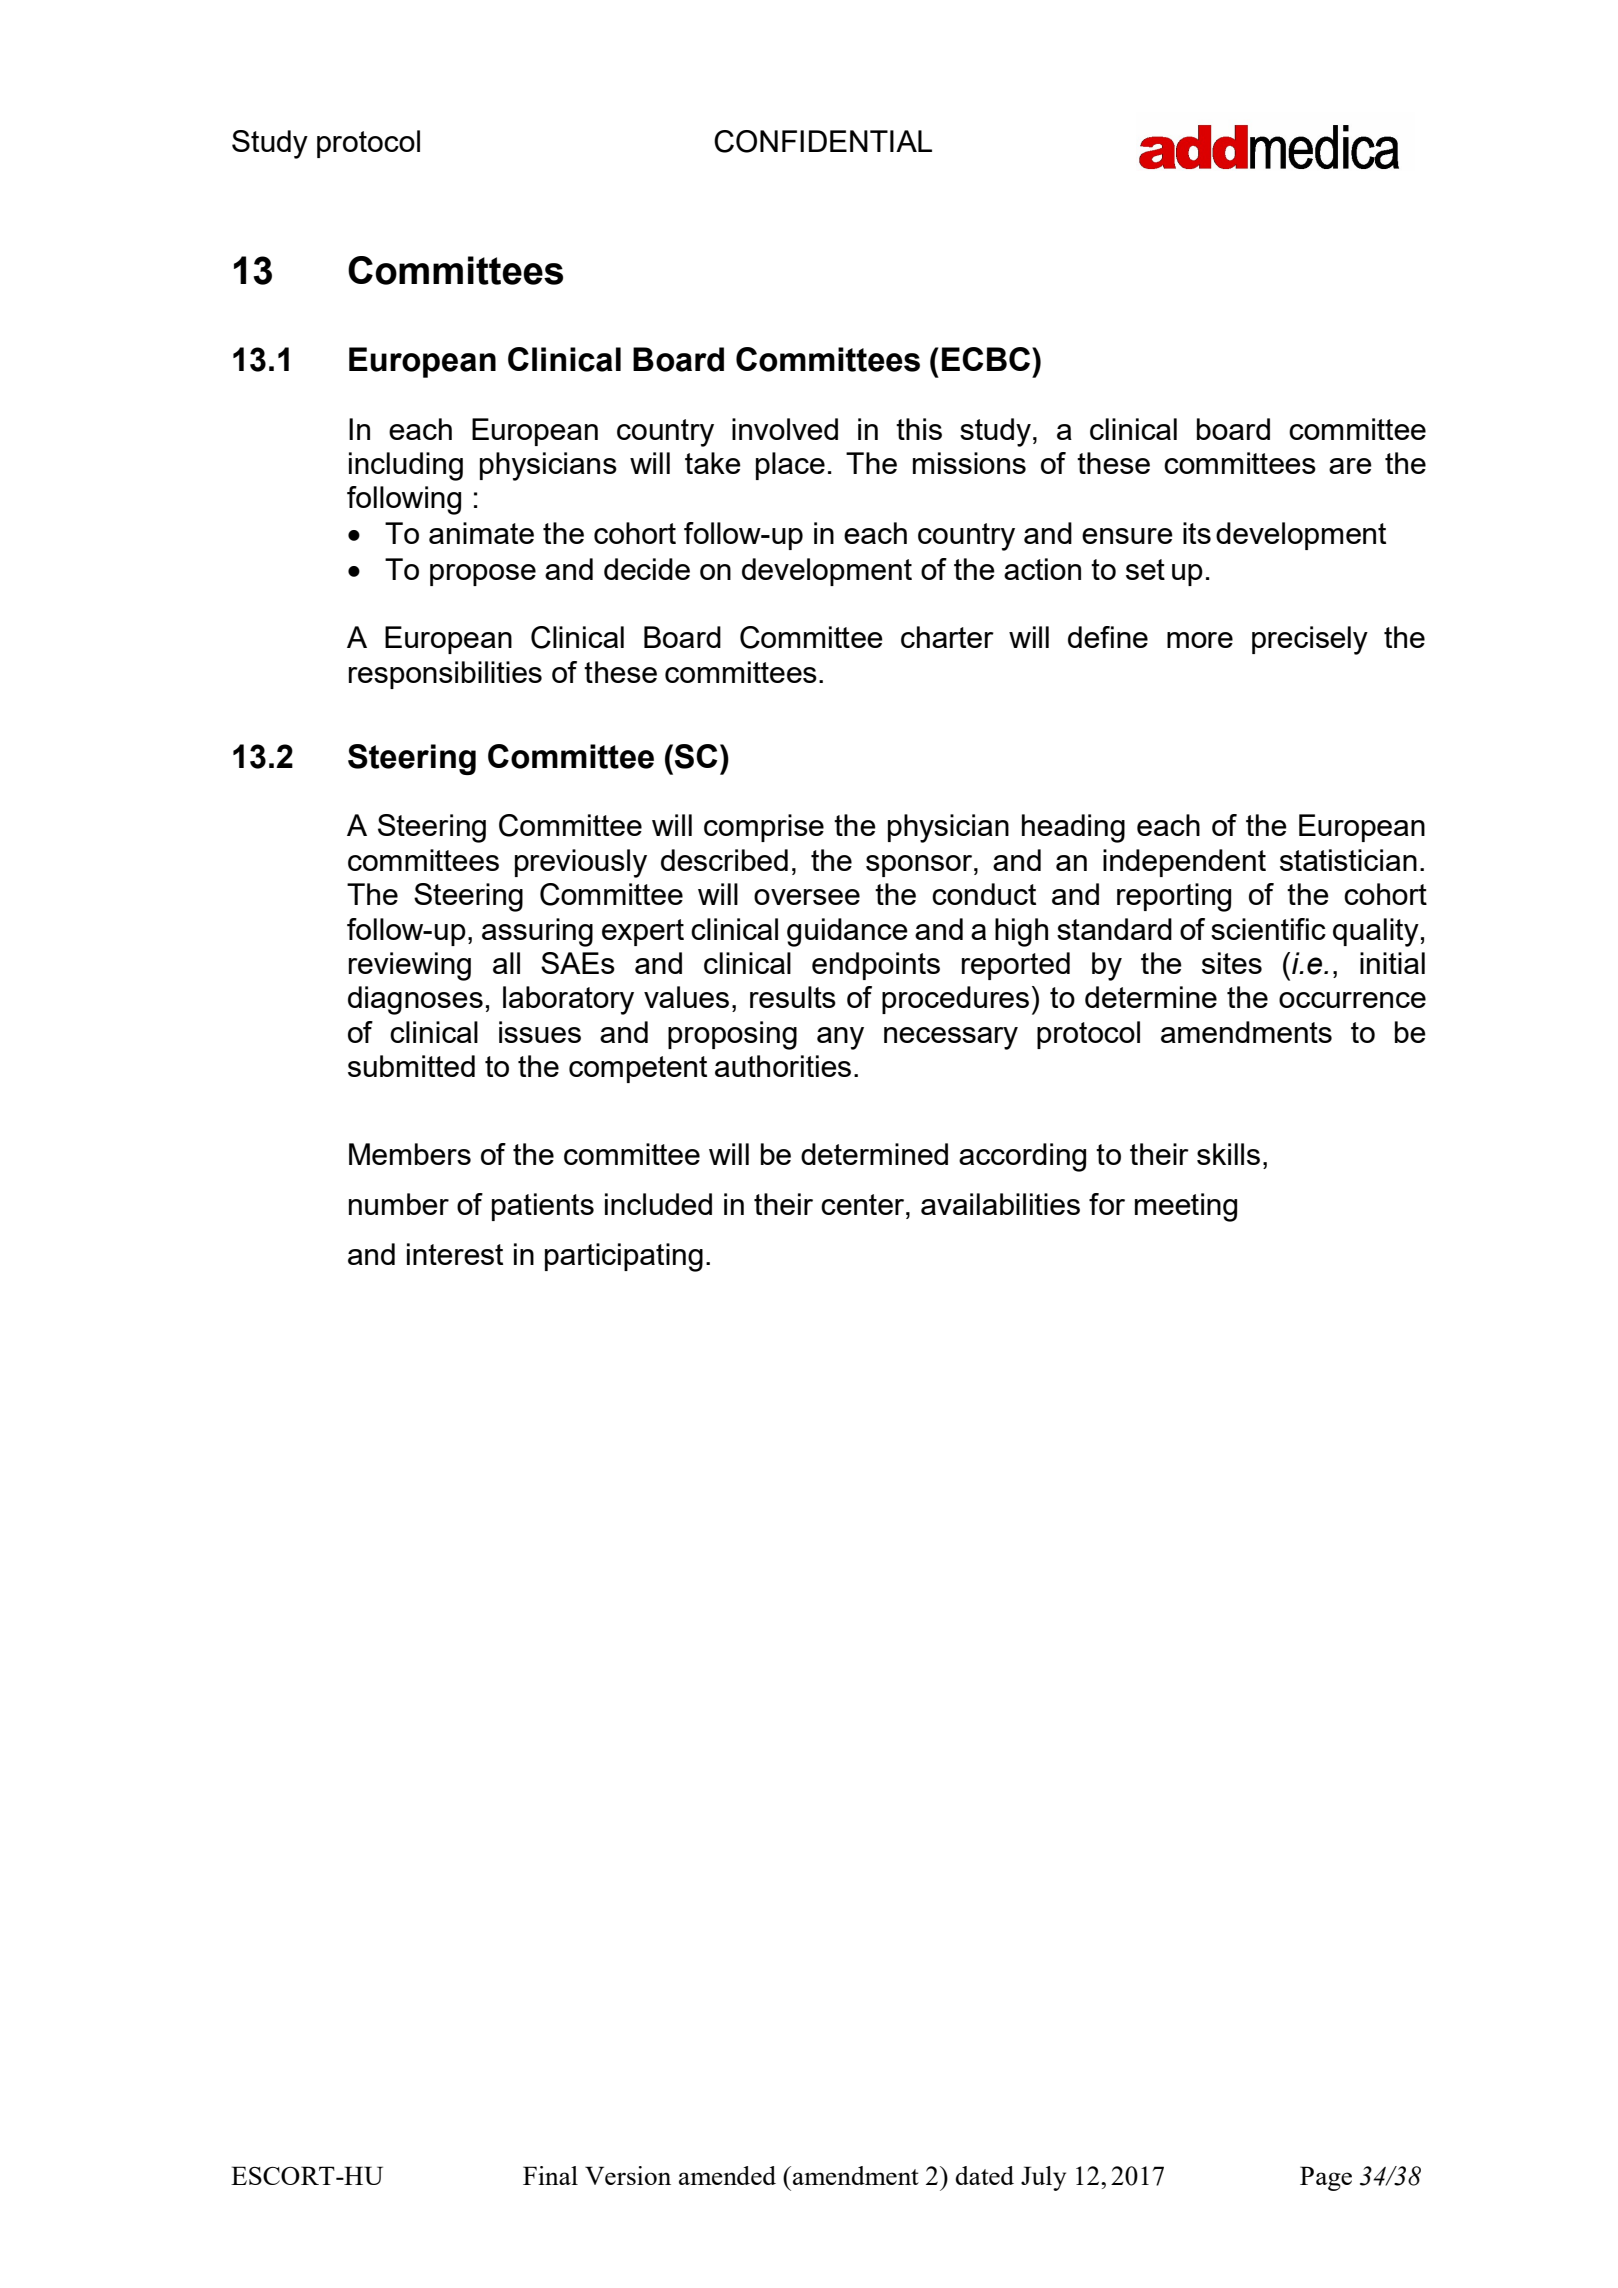 The image size is (1618, 2288). Describe the element at coordinates (445, 675) in the screenshot. I see `responsibilities` at that location.
